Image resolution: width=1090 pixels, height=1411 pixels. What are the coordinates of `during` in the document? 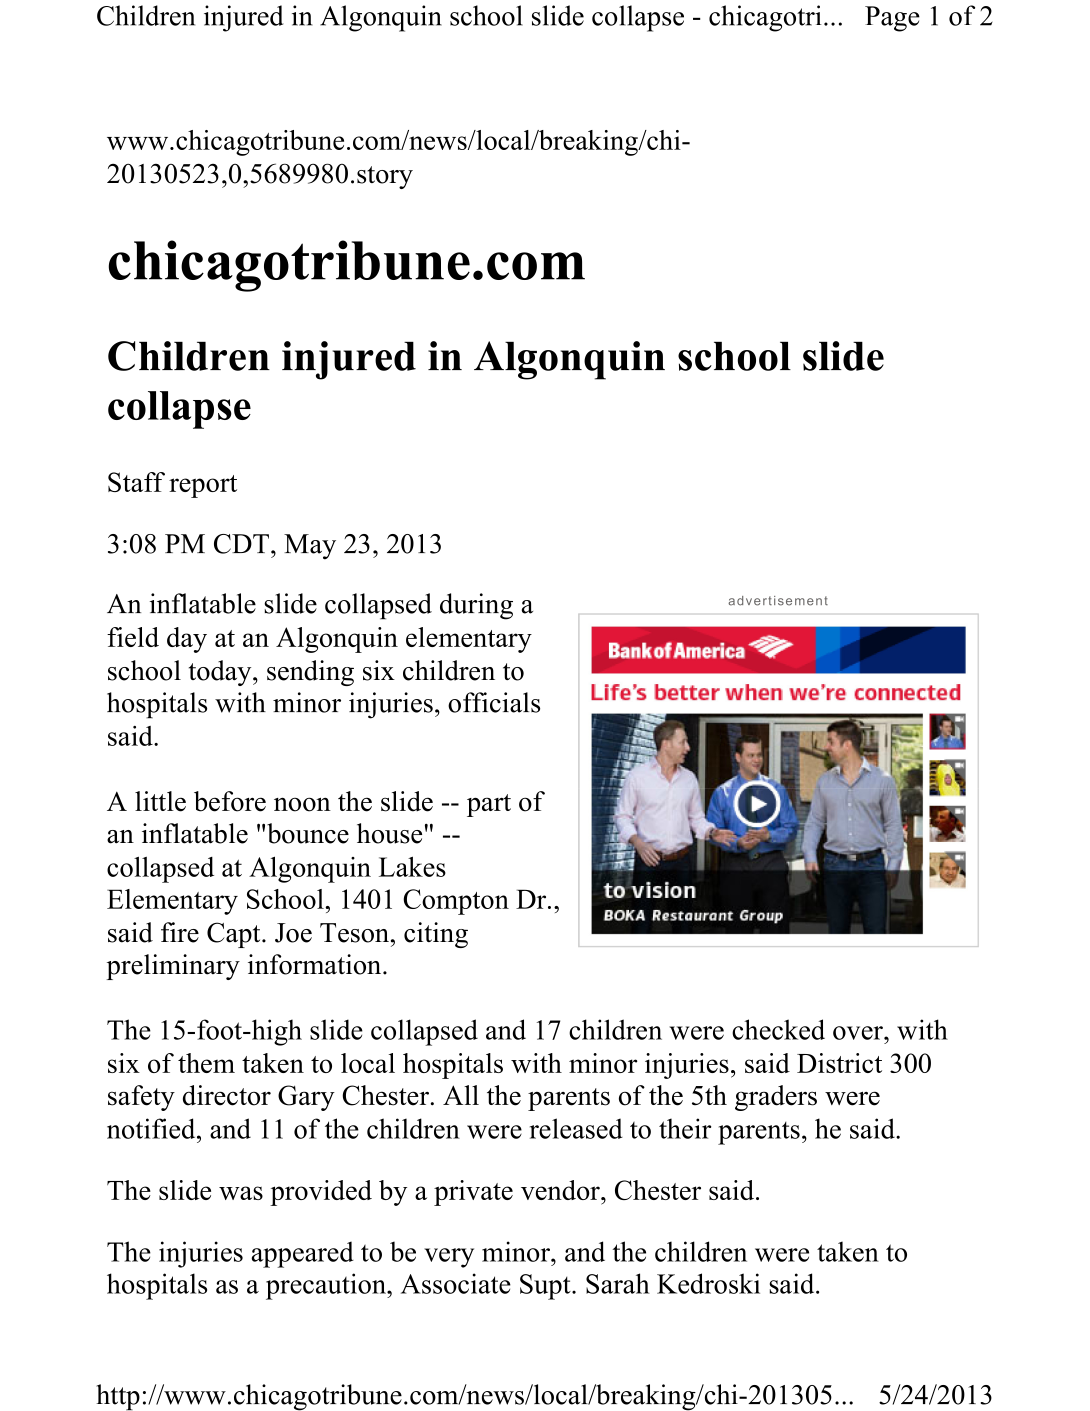 It's located at (476, 606).
